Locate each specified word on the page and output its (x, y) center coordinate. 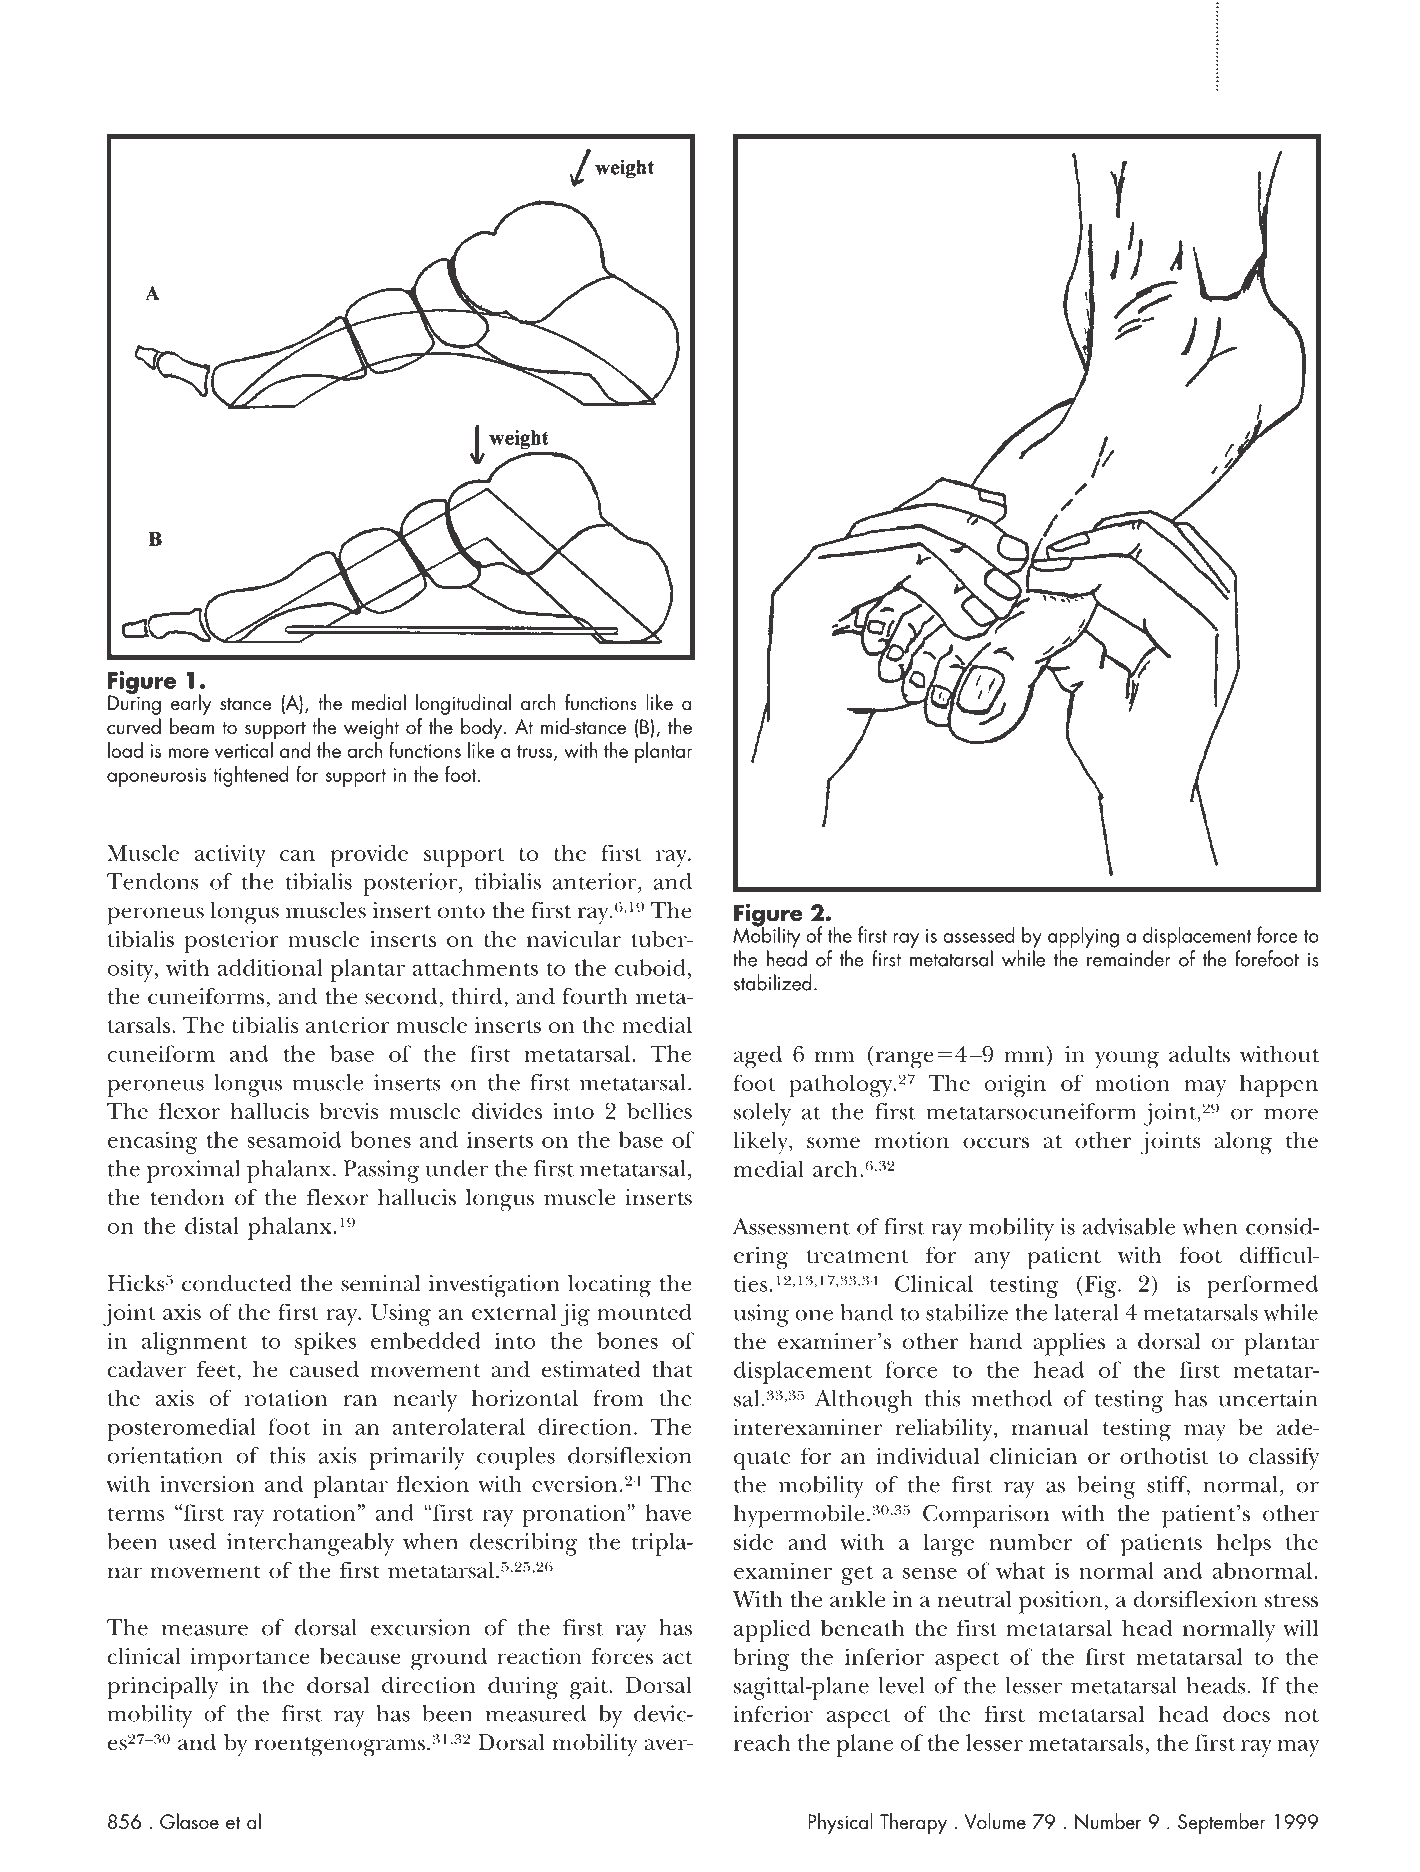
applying (1083, 937)
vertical (244, 750)
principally (162, 1688)
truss (536, 753)
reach (762, 1742)
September (1222, 1823)
